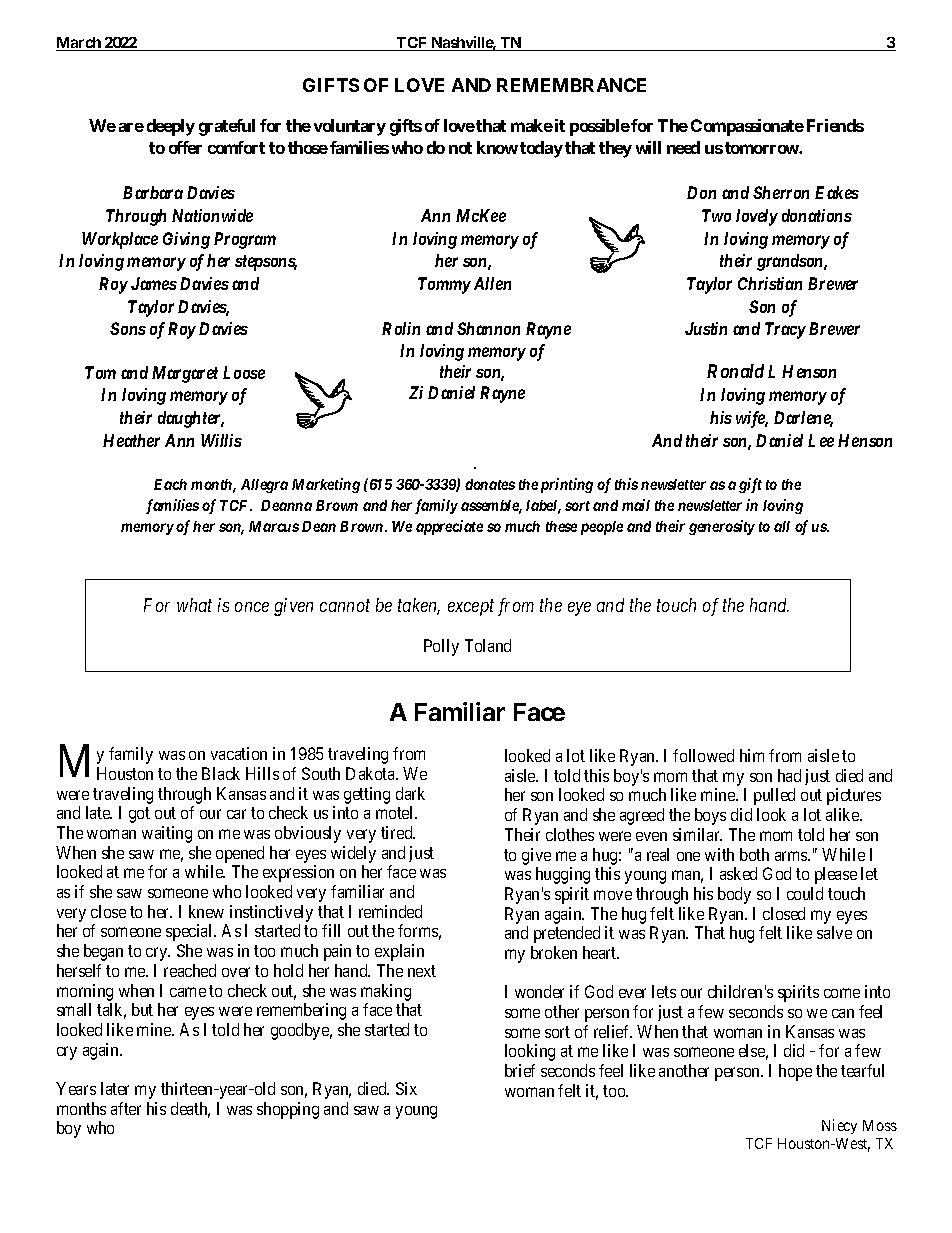  I want to click on deeply, so click(171, 127).
